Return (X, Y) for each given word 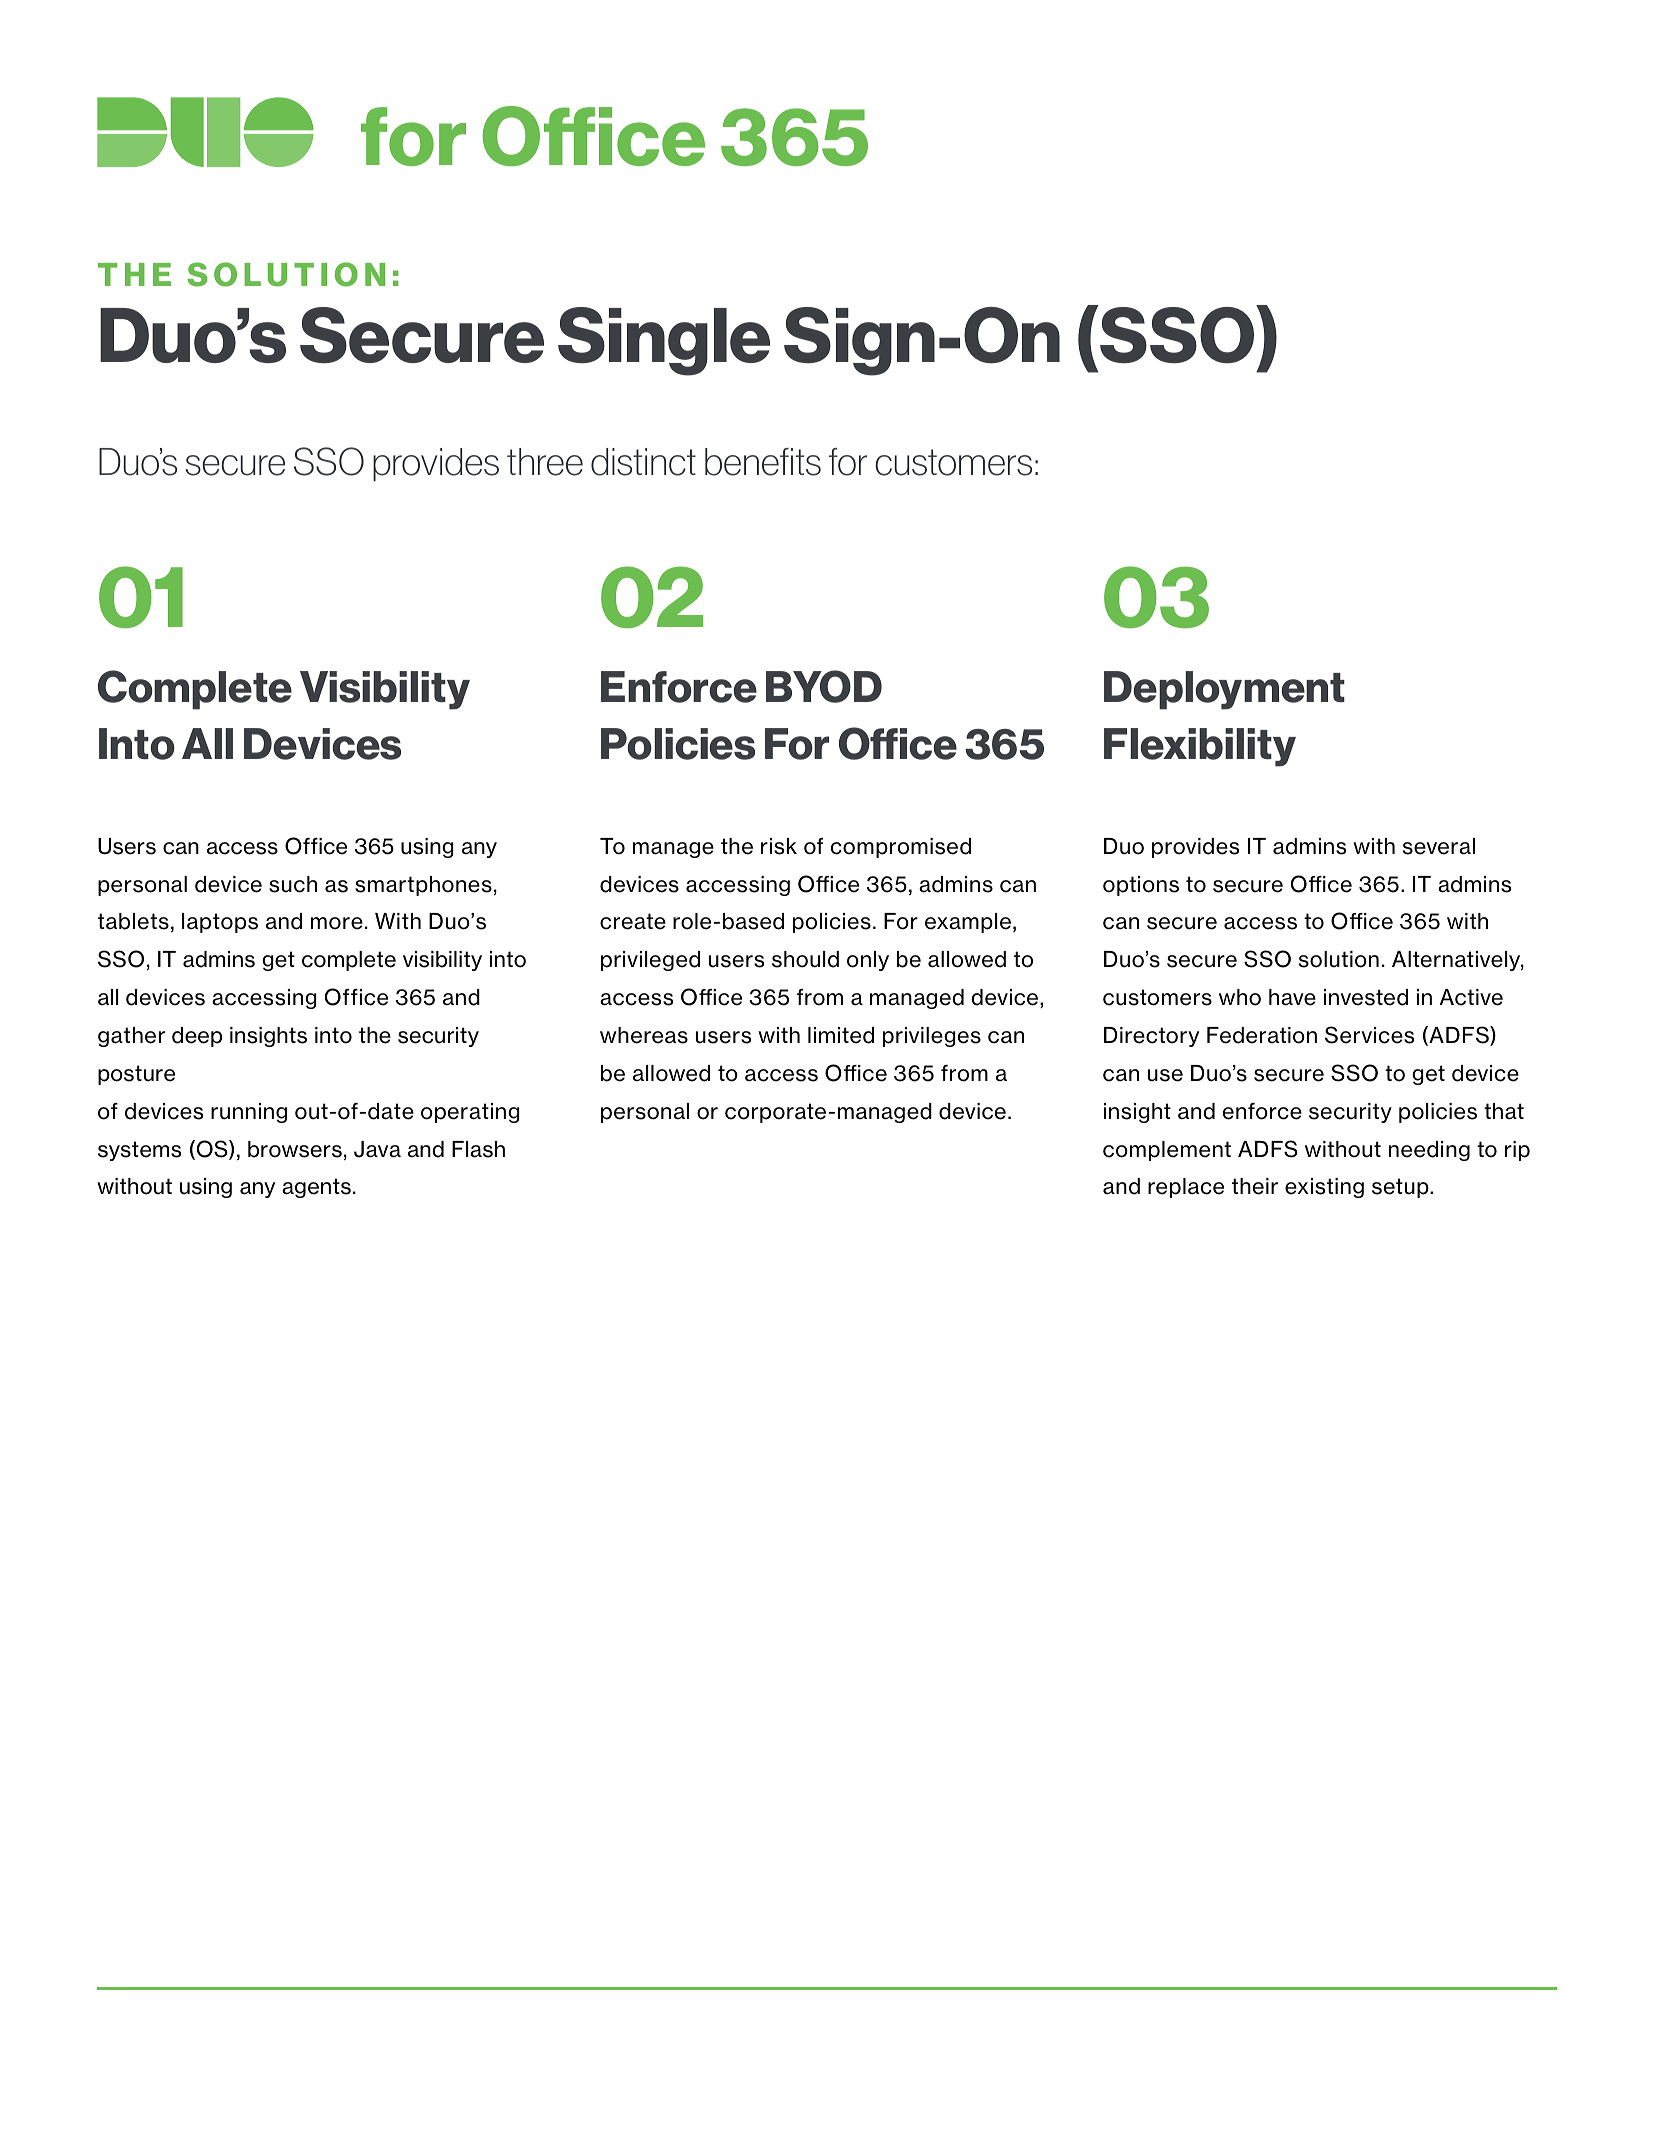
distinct (643, 462)
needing (1429, 1151)
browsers (295, 1149)
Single (664, 341)
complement (1167, 1151)
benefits (763, 462)
